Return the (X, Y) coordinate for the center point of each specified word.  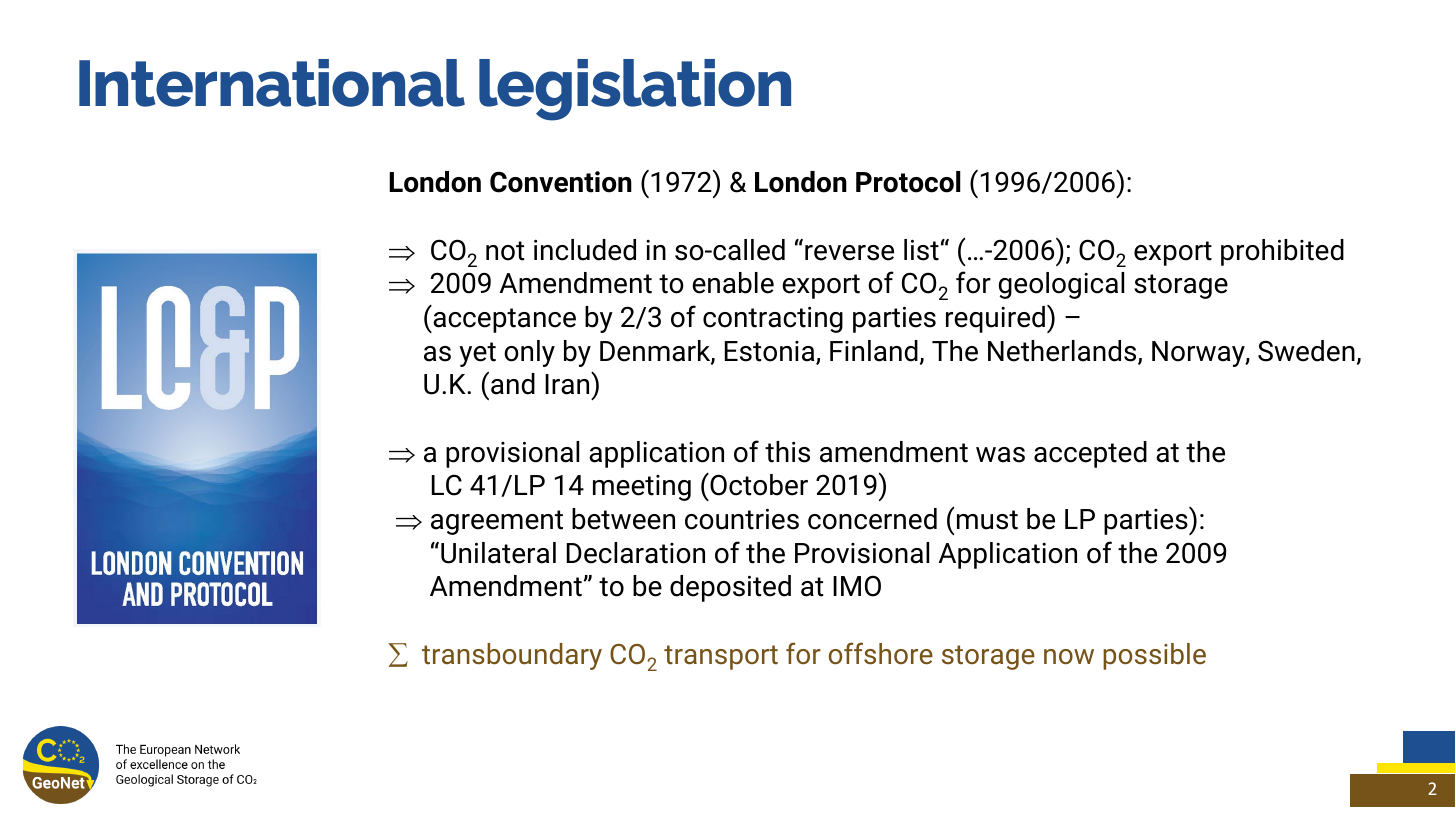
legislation (635, 90)
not (505, 251)
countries (742, 519)
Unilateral (498, 553)
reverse (849, 253)
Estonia (771, 352)
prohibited (1282, 252)
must (987, 520)
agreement (497, 522)
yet (477, 354)
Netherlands (1063, 352)
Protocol (908, 182)
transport (721, 657)
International (272, 83)
